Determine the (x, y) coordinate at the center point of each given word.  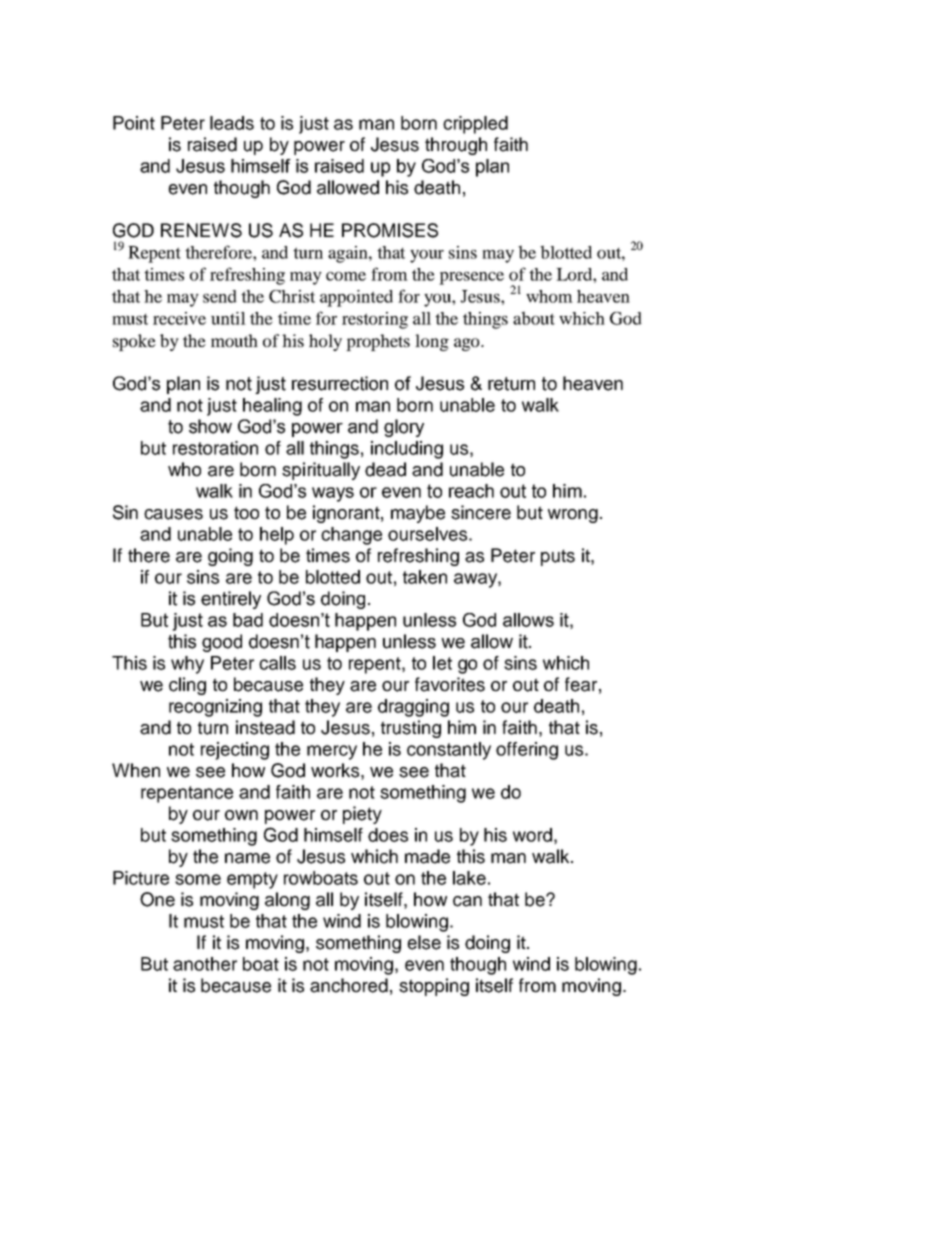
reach (471, 491)
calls (277, 663)
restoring (375, 320)
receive (179, 318)
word (532, 835)
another (205, 964)
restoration (215, 448)
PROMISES (390, 230)
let (442, 663)
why (187, 665)
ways (333, 494)
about (534, 318)
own (241, 815)
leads (232, 123)
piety (362, 815)
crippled (475, 125)
